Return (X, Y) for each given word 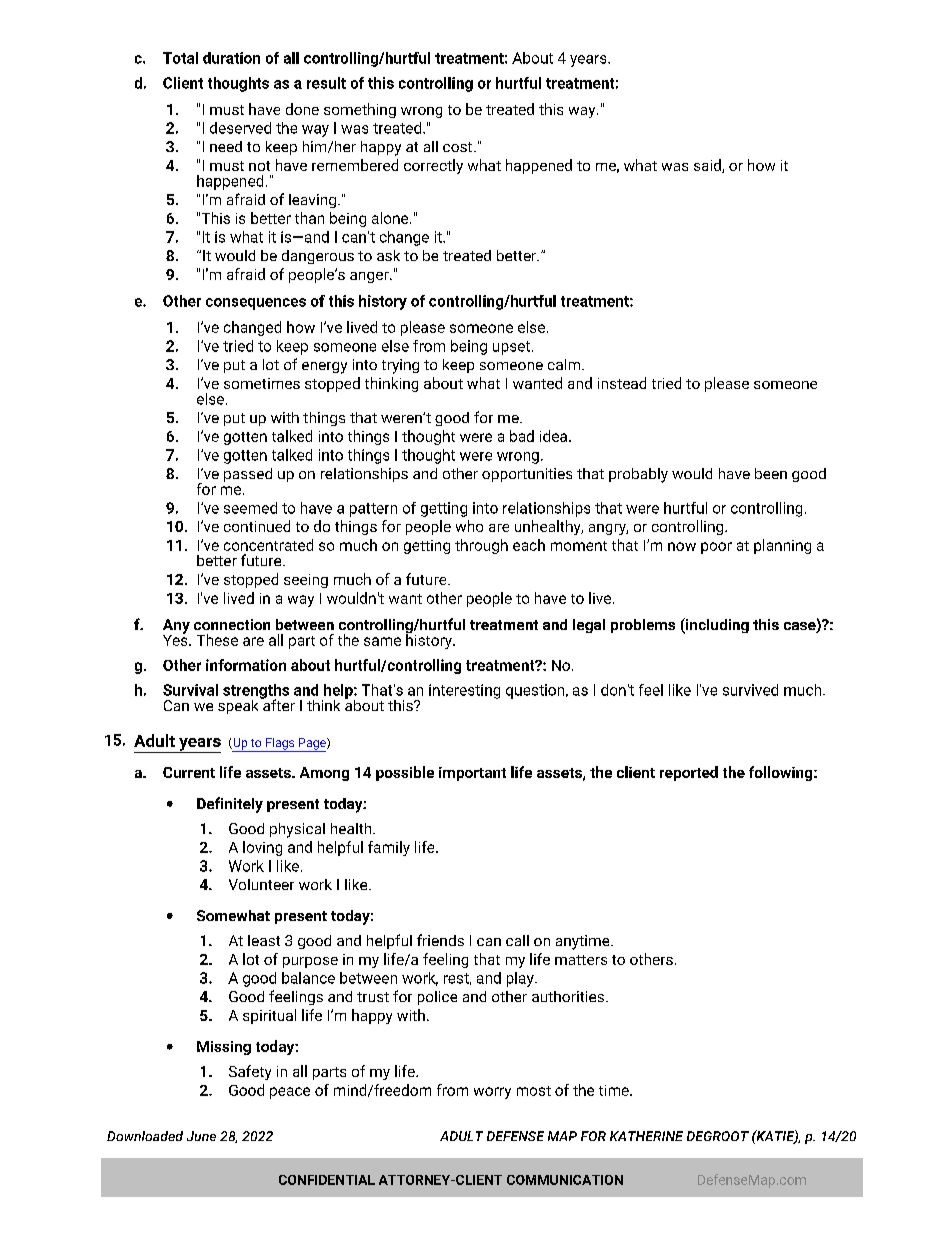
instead (622, 383)
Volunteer (261, 884)
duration (231, 58)
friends (440, 940)
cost (459, 147)
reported (689, 773)
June (201, 1136)
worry (492, 1093)
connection (232, 624)
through (481, 546)
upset (511, 348)
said (708, 166)
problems (643, 626)
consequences (256, 304)
